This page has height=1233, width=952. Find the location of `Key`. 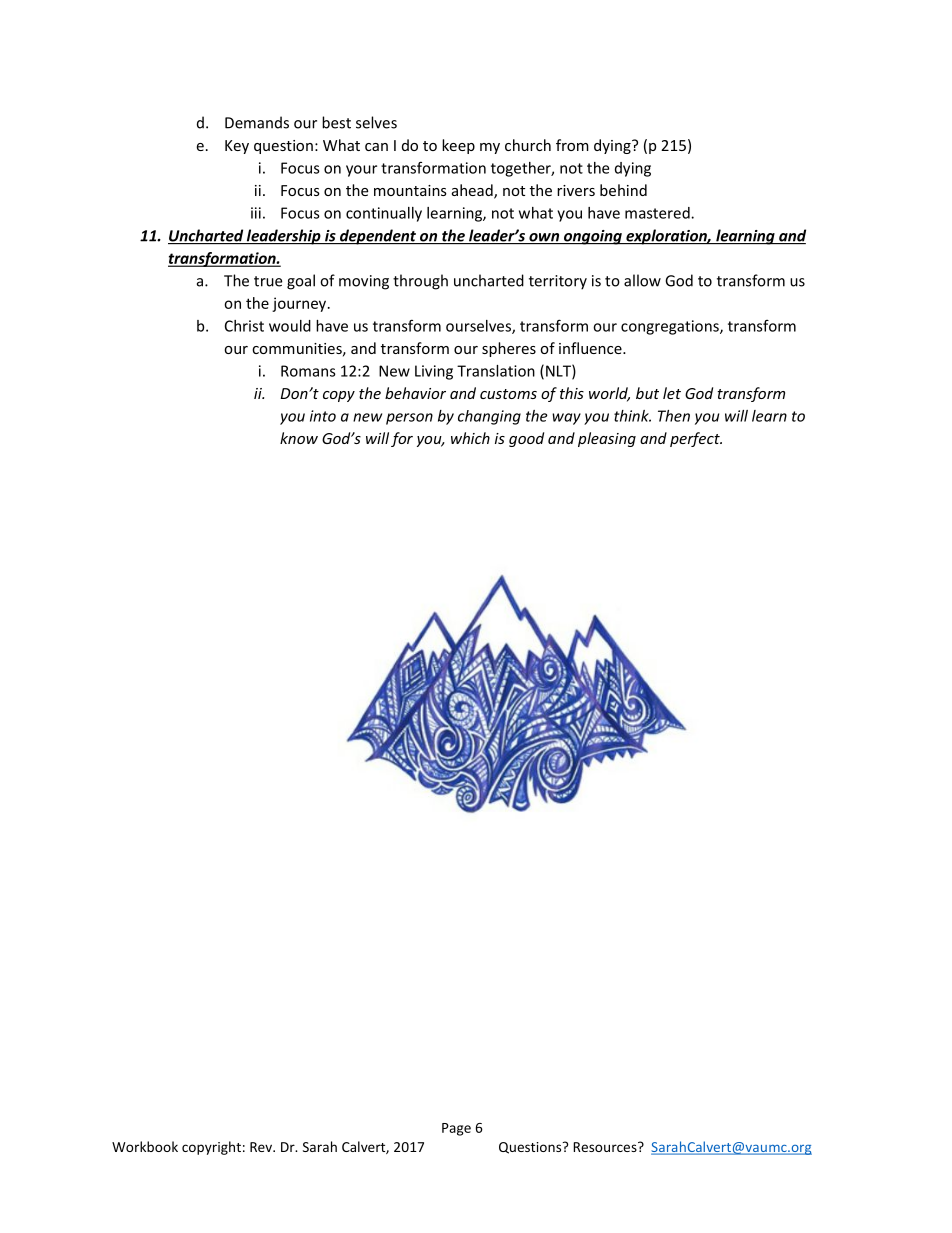

Key is located at coordinates (237, 147).
